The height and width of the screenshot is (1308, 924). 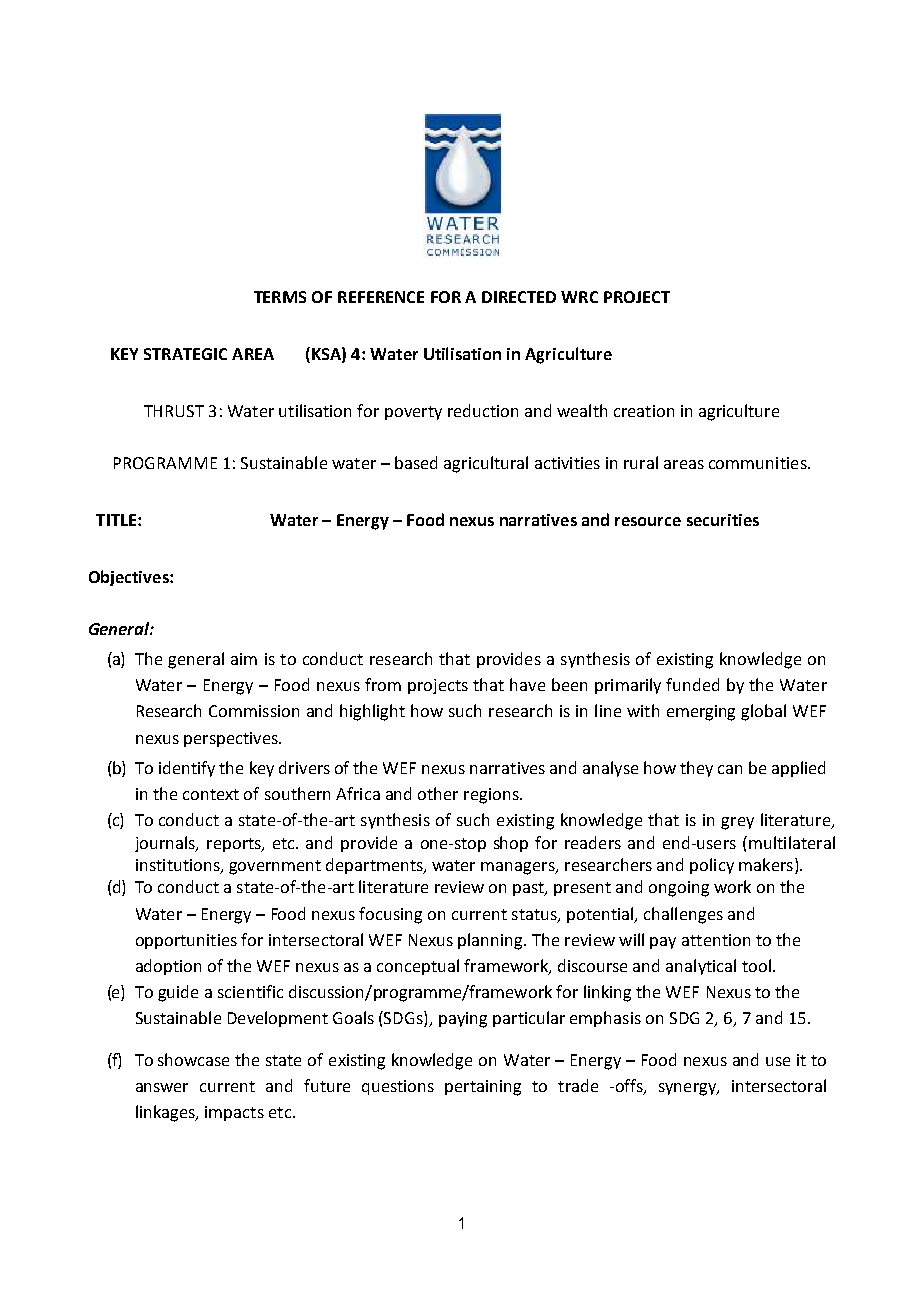 What do you see at coordinates (254, 711) in the screenshot?
I see `Commission` at bounding box center [254, 711].
